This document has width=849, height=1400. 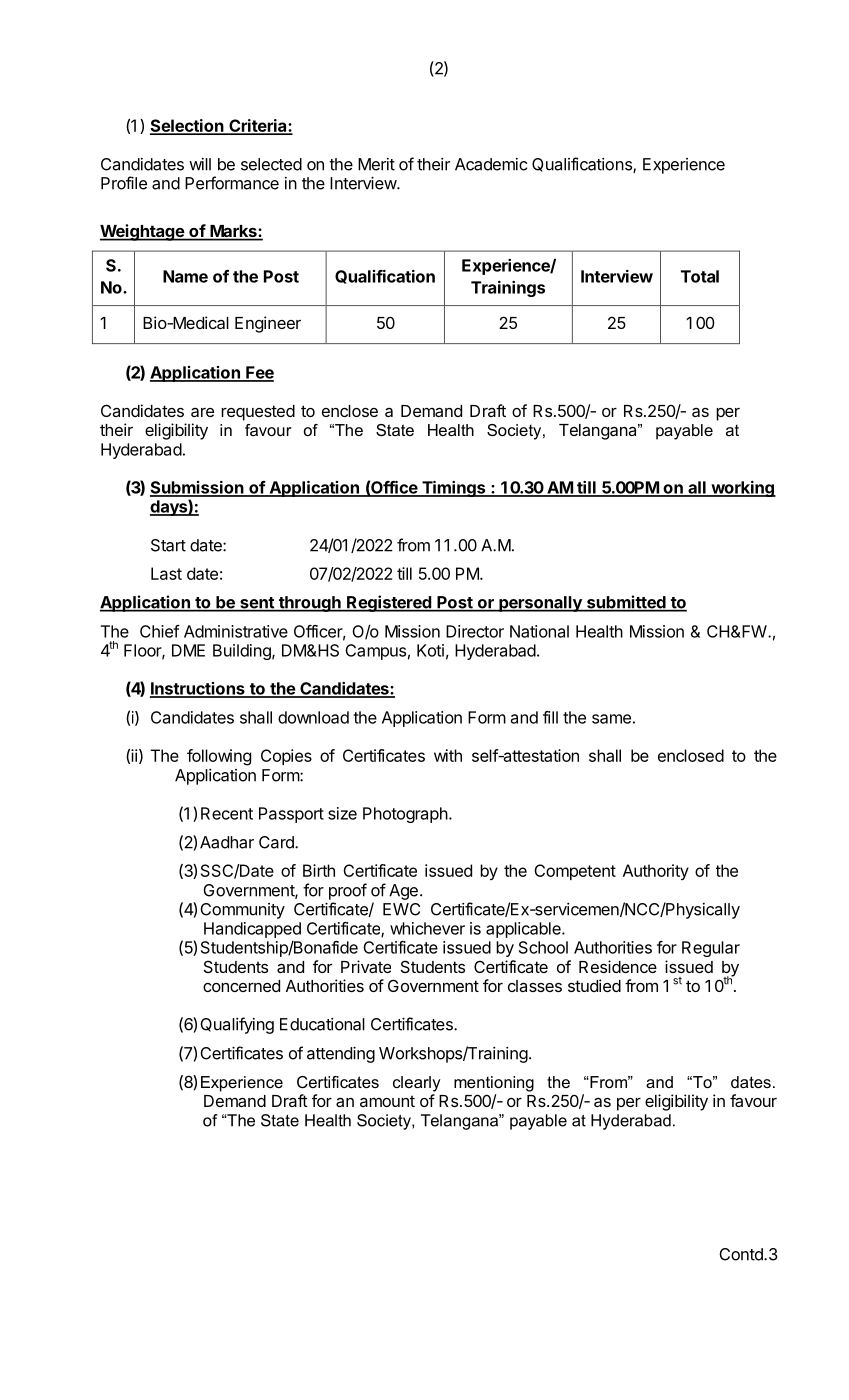 I want to click on same, so click(x=611, y=719).
